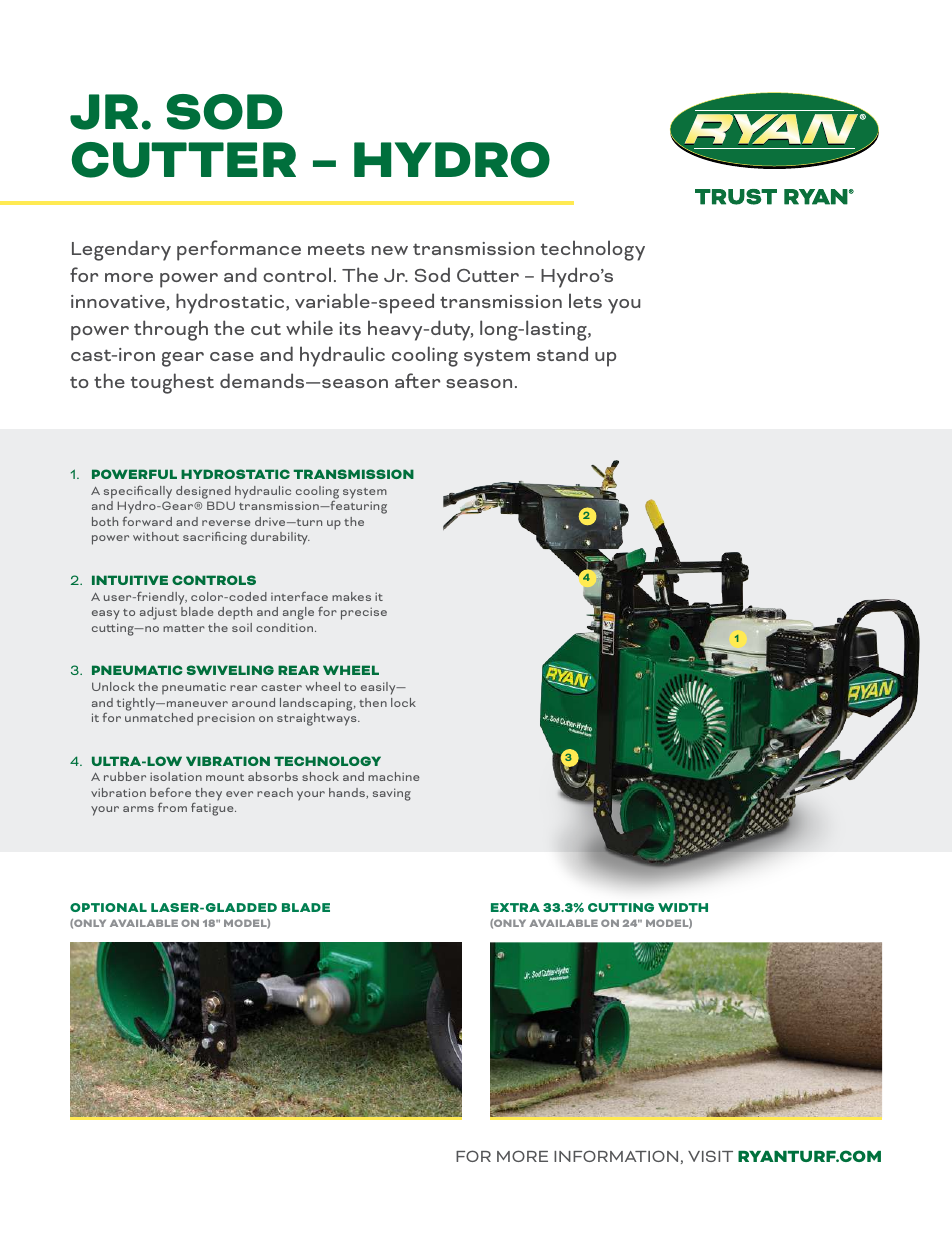 The width and height of the screenshot is (952, 1233). Describe the element at coordinates (364, 613) in the screenshot. I see `precise` at that location.
